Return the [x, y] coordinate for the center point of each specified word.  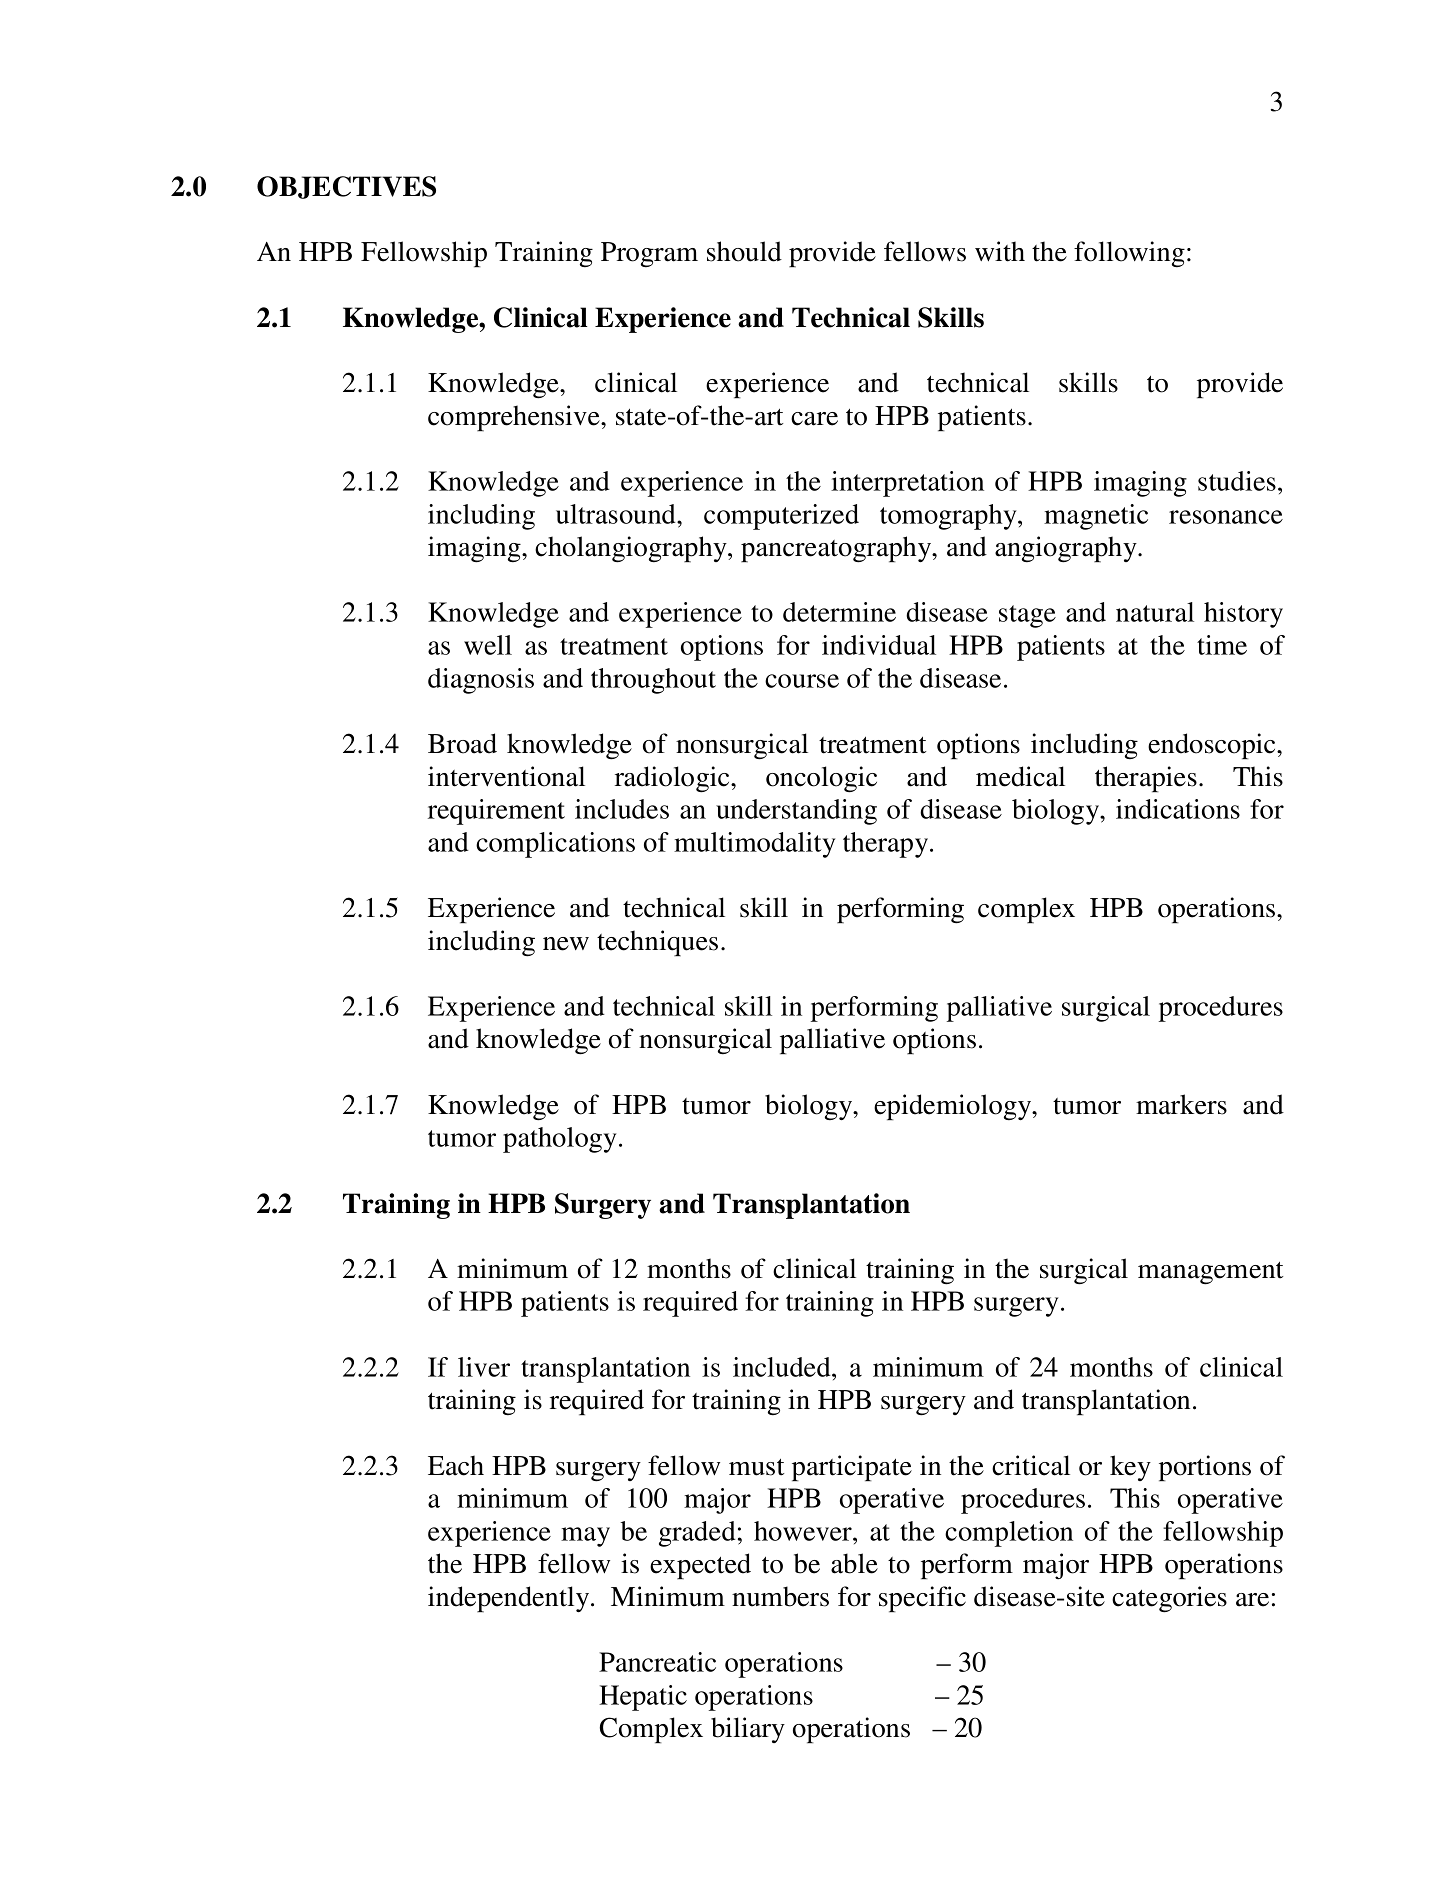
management [1210, 1273]
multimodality [754, 845]
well [488, 645]
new [566, 944]
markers [1181, 1104]
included [783, 1367]
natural [1155, 612]
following [1129, 254]
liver [484, 1367]
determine [839, 612]
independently [510, 1599]
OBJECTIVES [346, 187]
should [744, 251]
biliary [748, 1730]
